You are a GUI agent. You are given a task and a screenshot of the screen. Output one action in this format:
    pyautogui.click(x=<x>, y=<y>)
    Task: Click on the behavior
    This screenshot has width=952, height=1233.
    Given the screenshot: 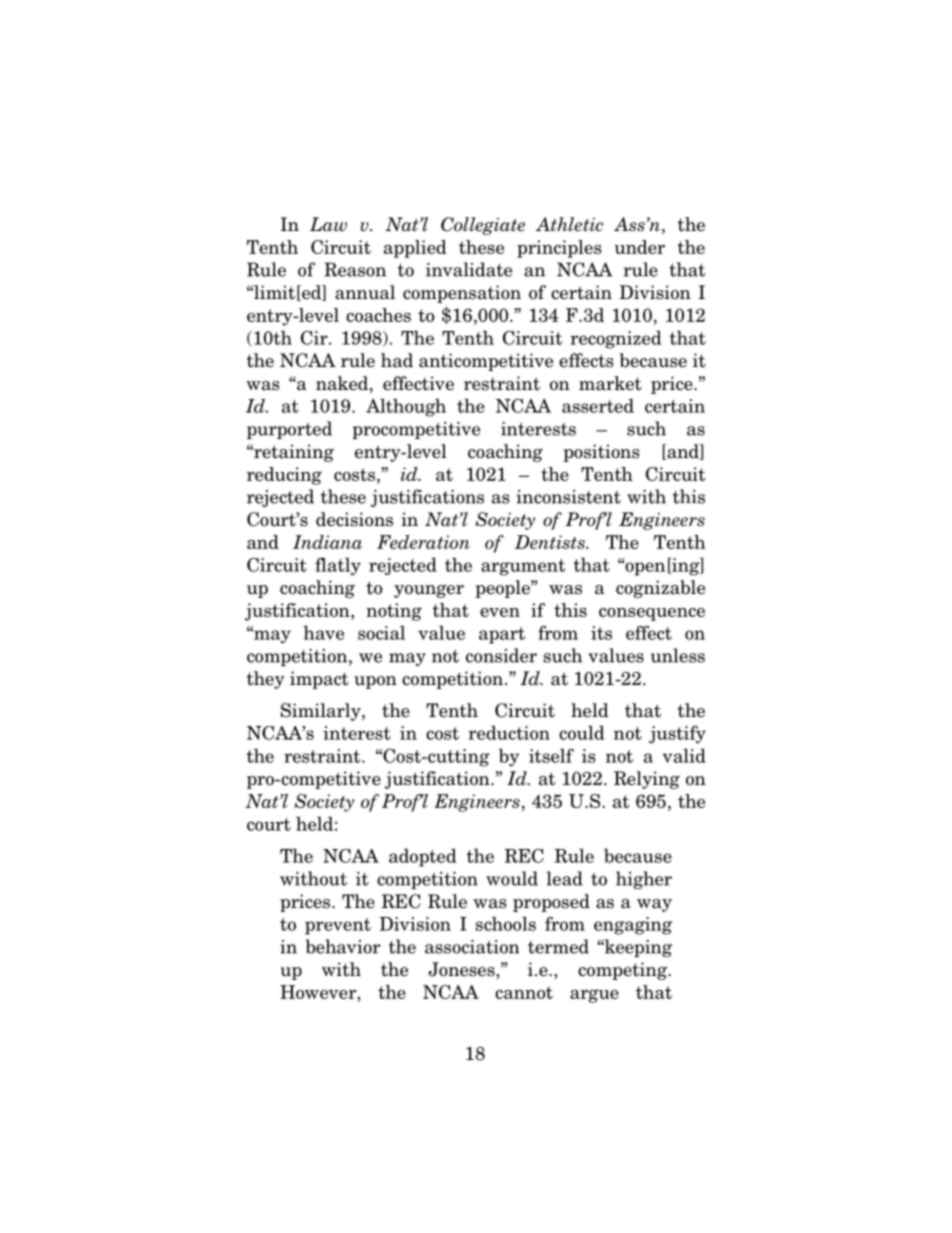 What is the action you would take?
    pyautogui.click(x=343, y=946)
